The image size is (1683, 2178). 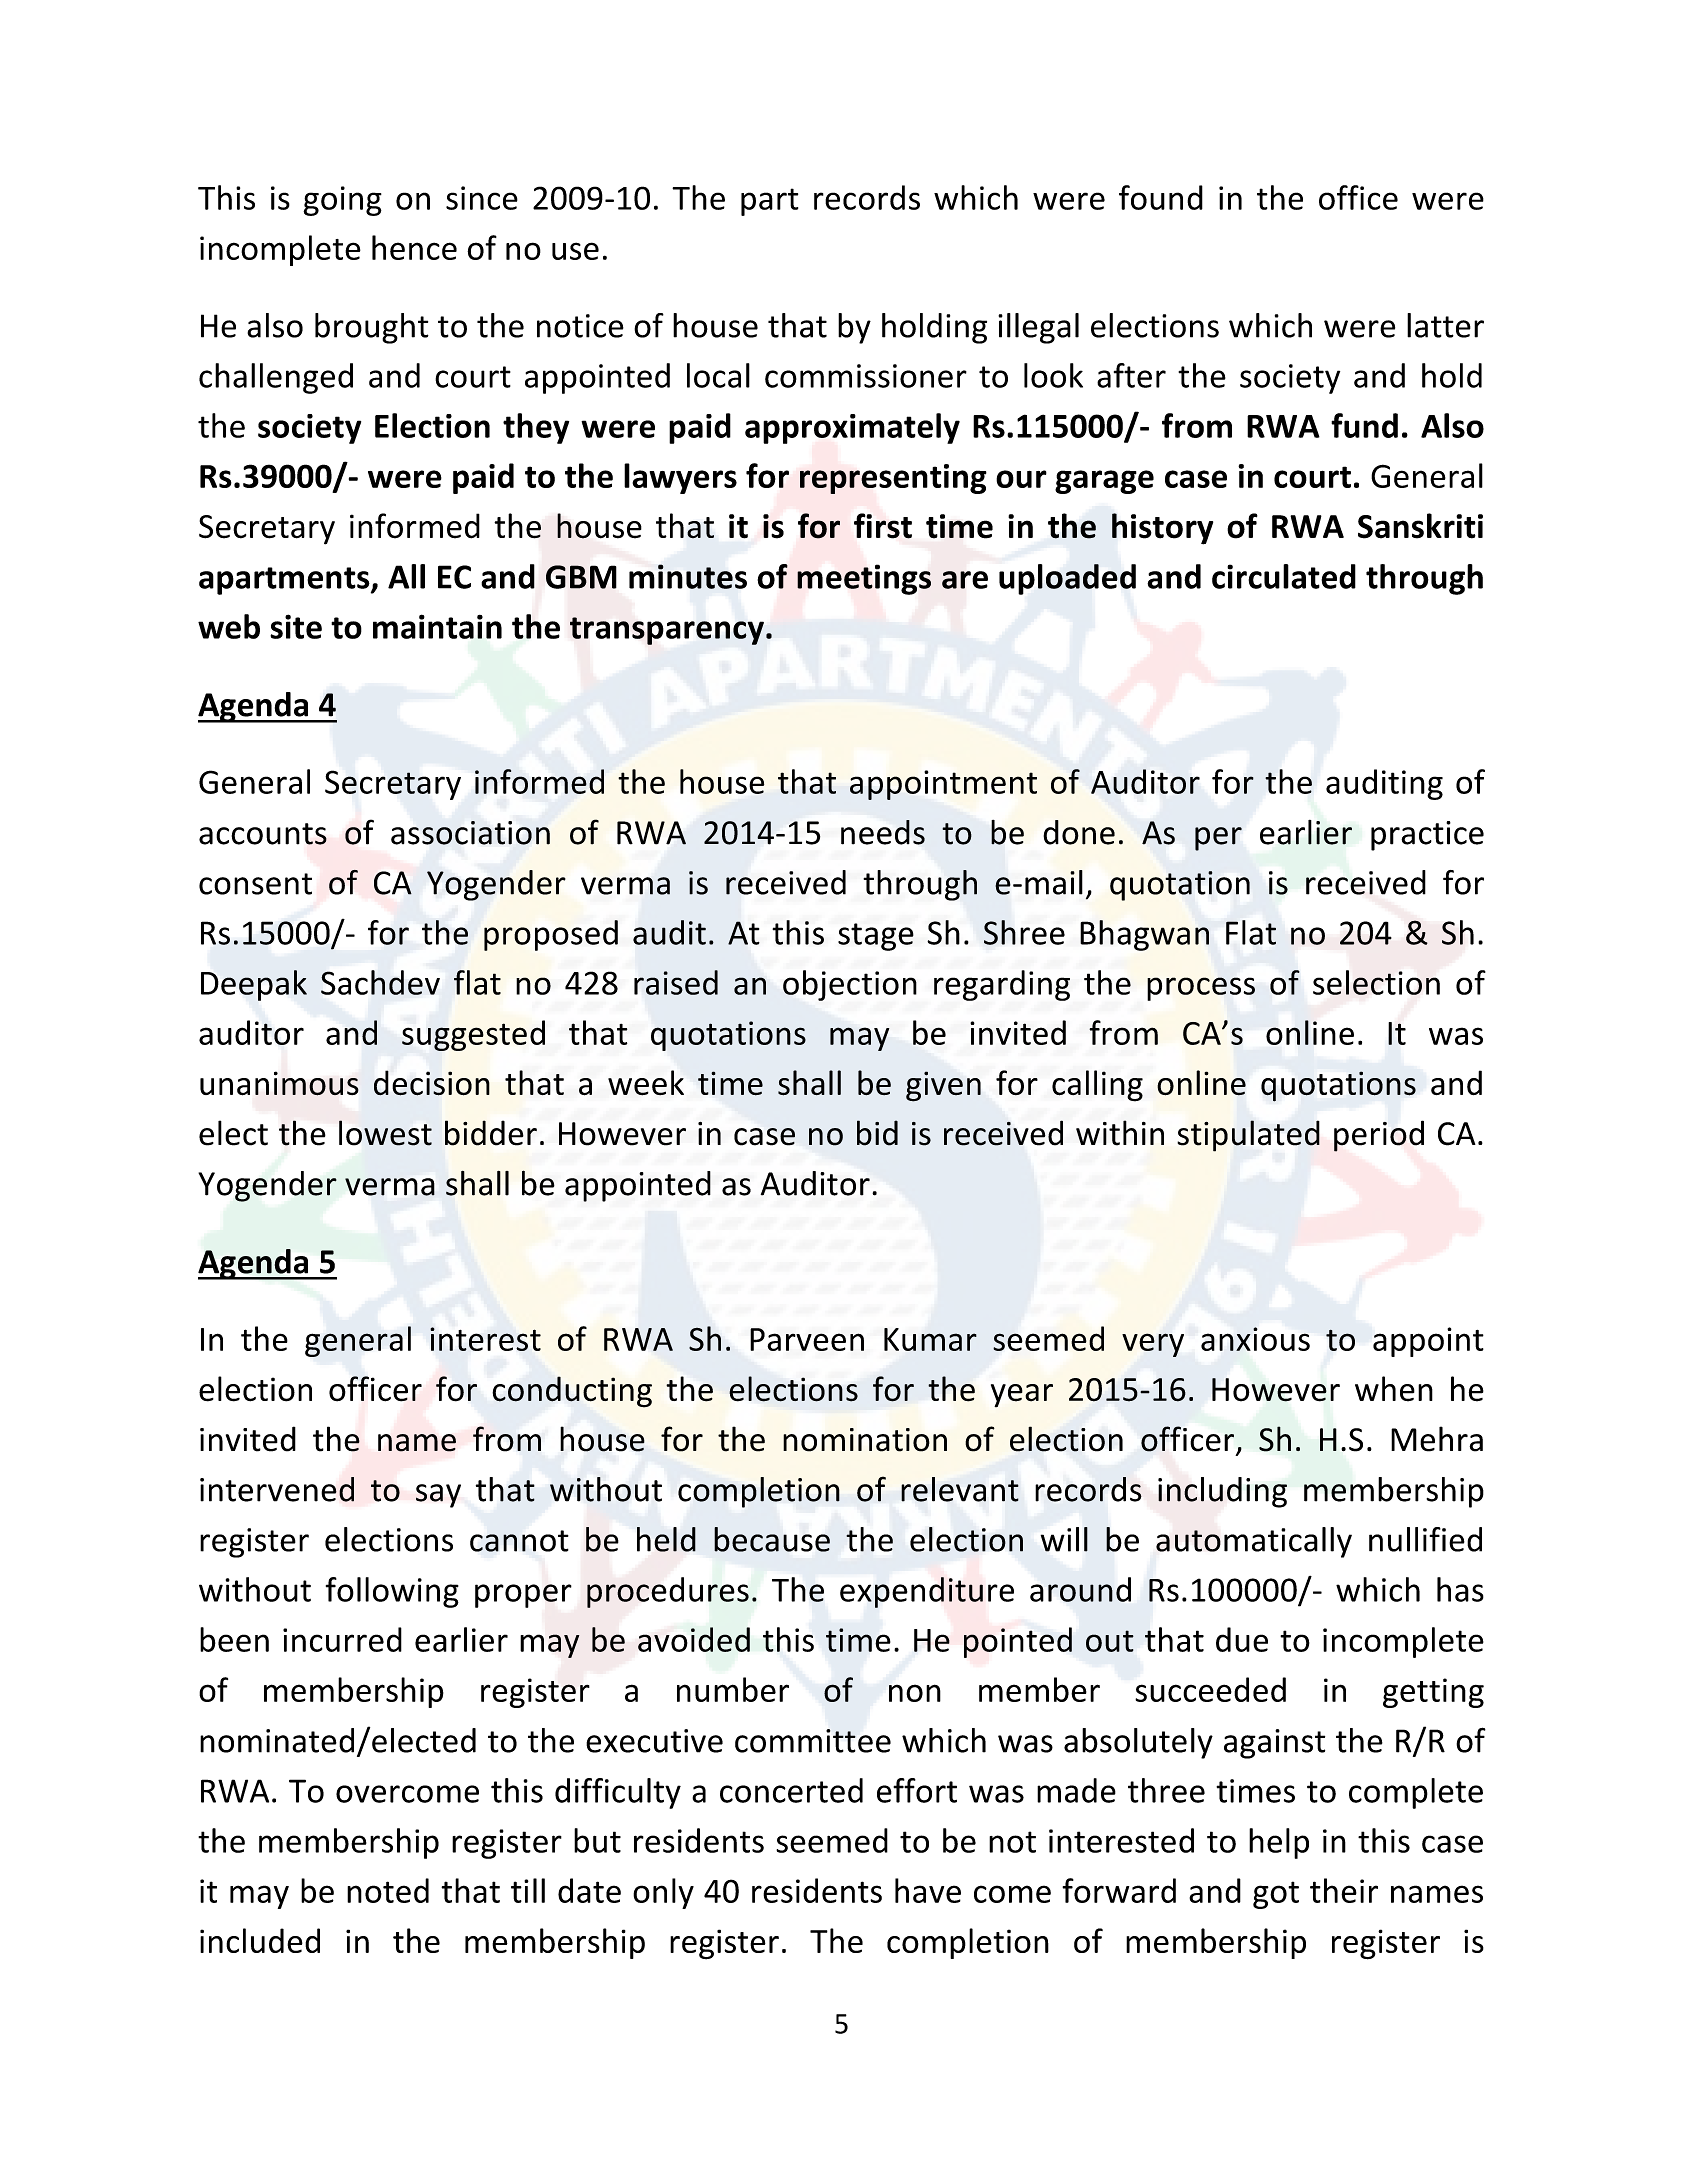 What do you see at coordinates (1248, 1136) in the image?
I see `stipulated` at bounding box center [1248, 1136].
